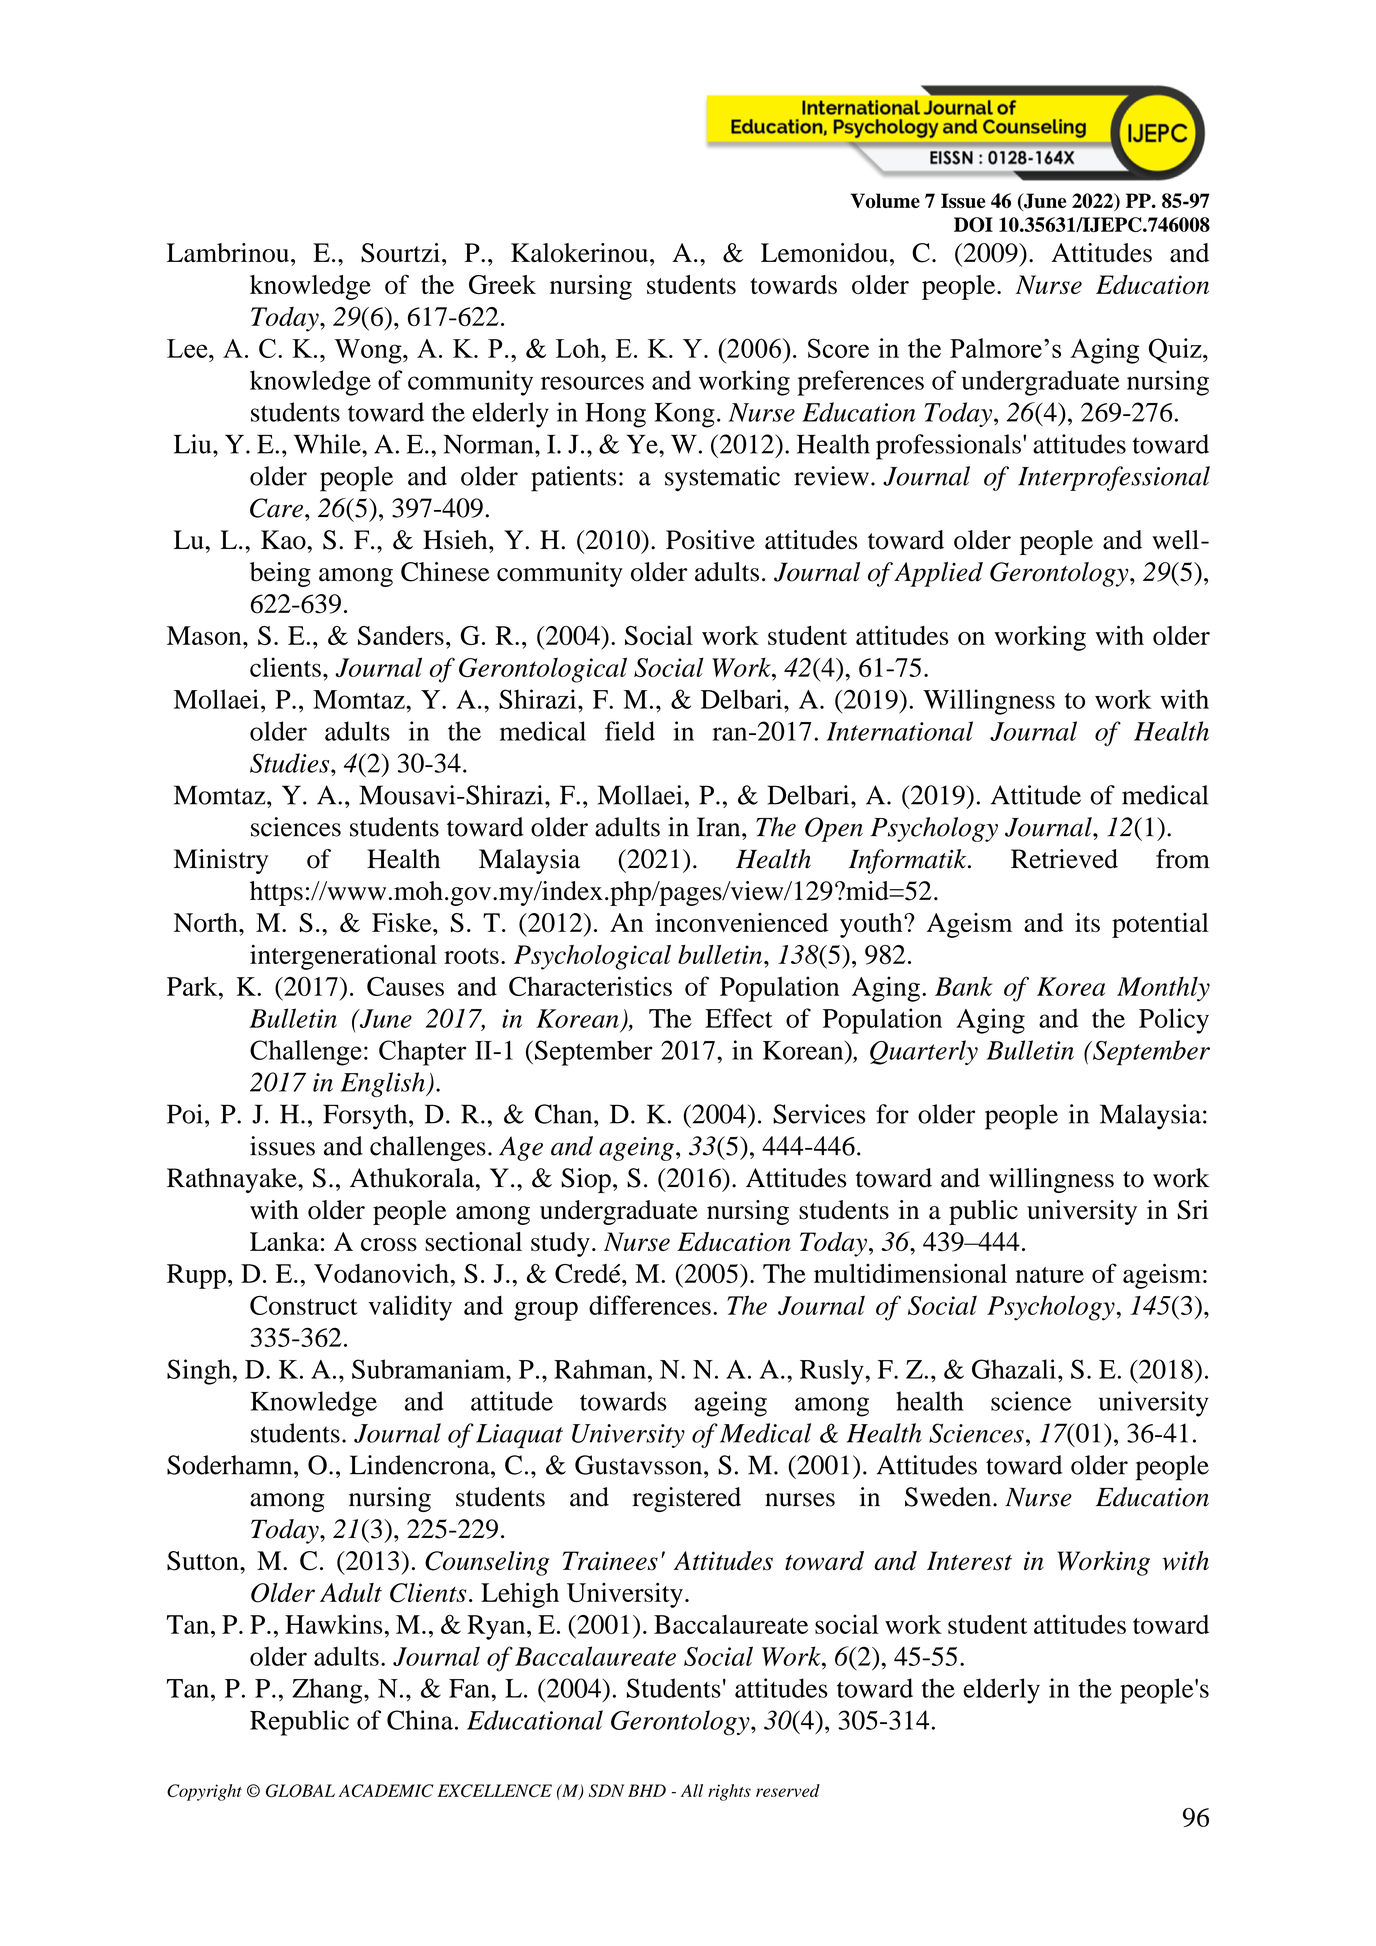 This screenshot has height=1946, width=1376. I want to click on Loh, so click(579, 348).
